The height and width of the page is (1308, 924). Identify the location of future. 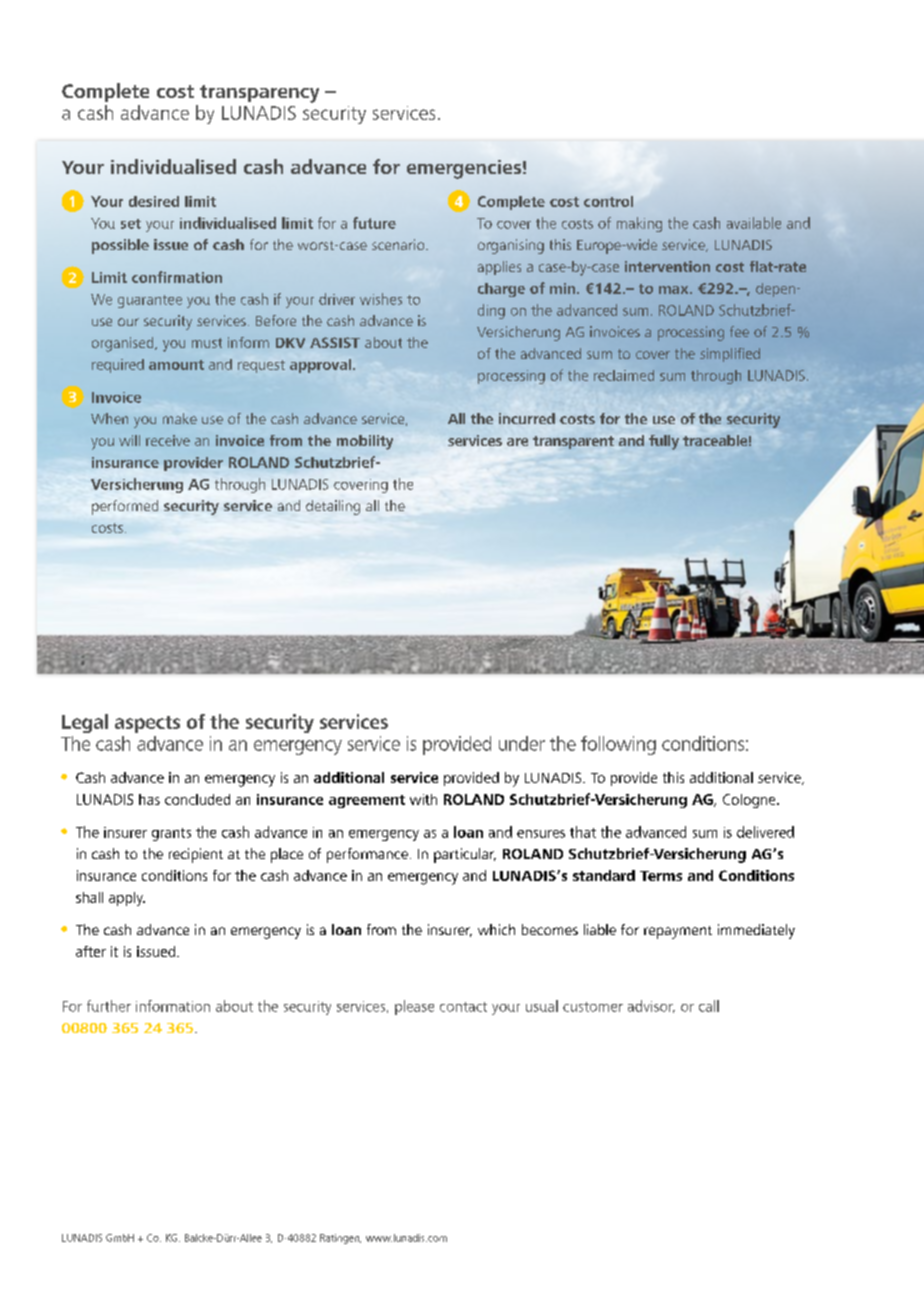
(374, 223).
